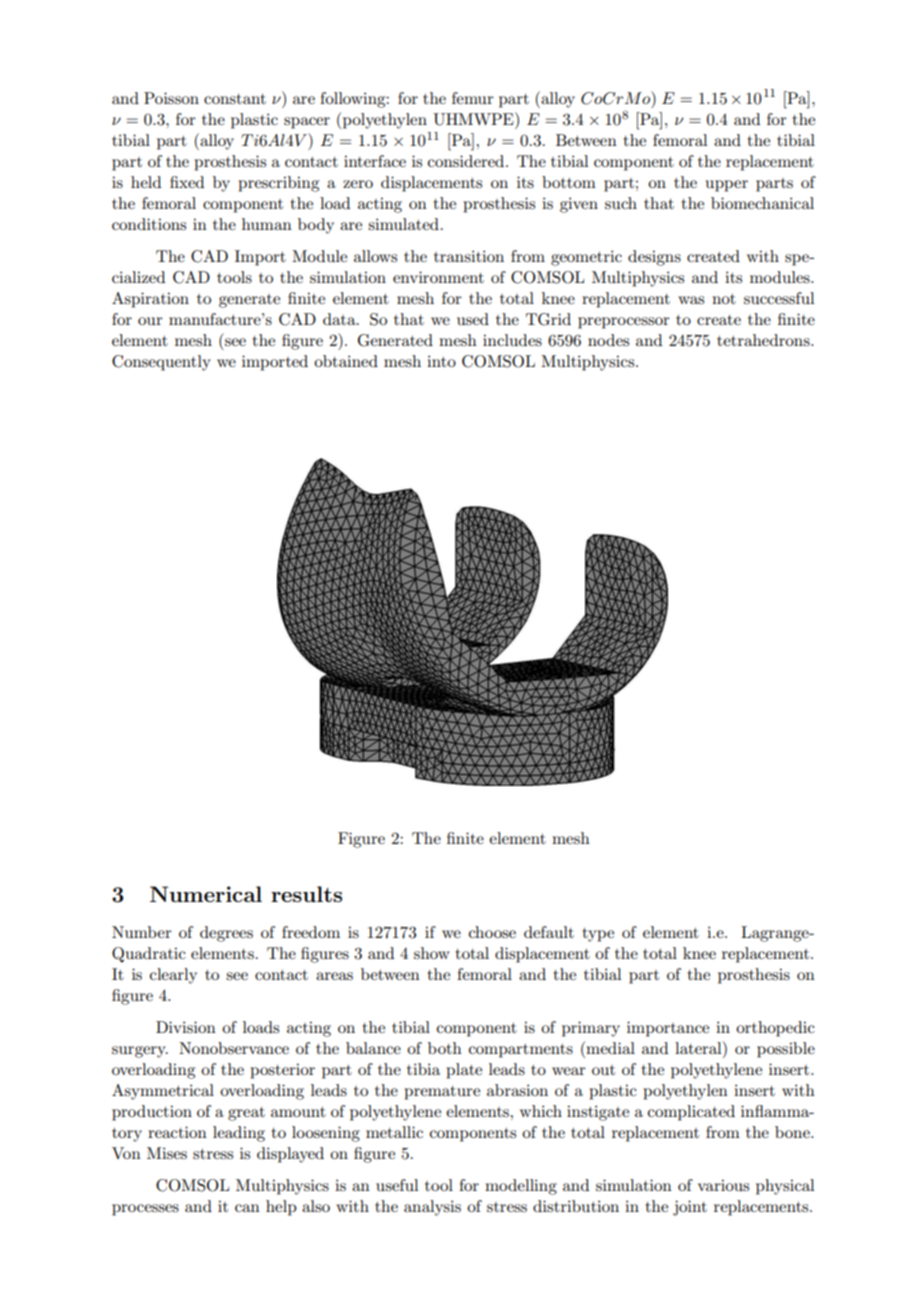  Describe the element at coordinates (492, 932) in the page. I see `choose` at that location.
